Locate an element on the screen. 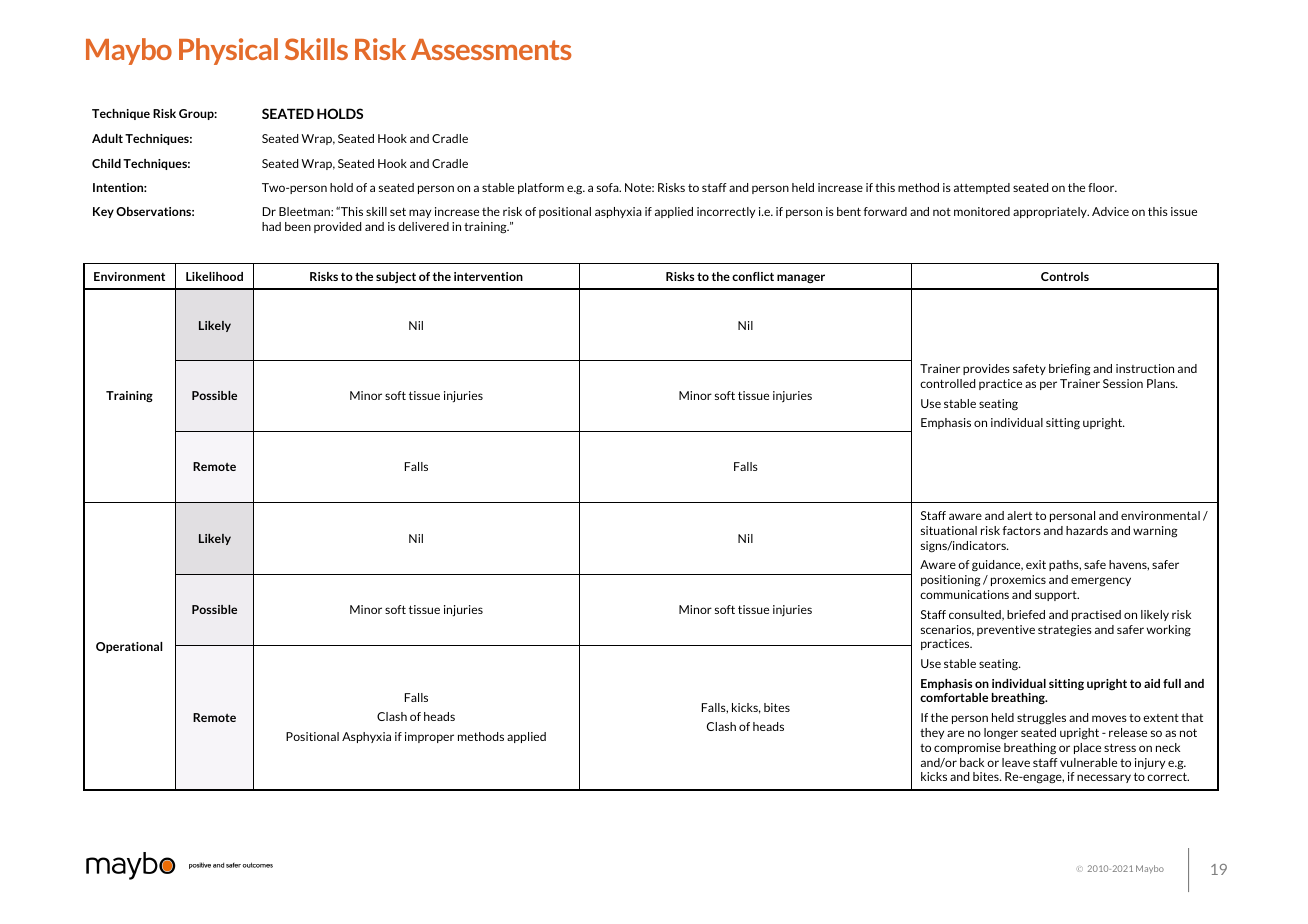 Image resolution: width=1308 pixels, height=924 pixels. vulnerable is located at coordinates (1088, 762).
